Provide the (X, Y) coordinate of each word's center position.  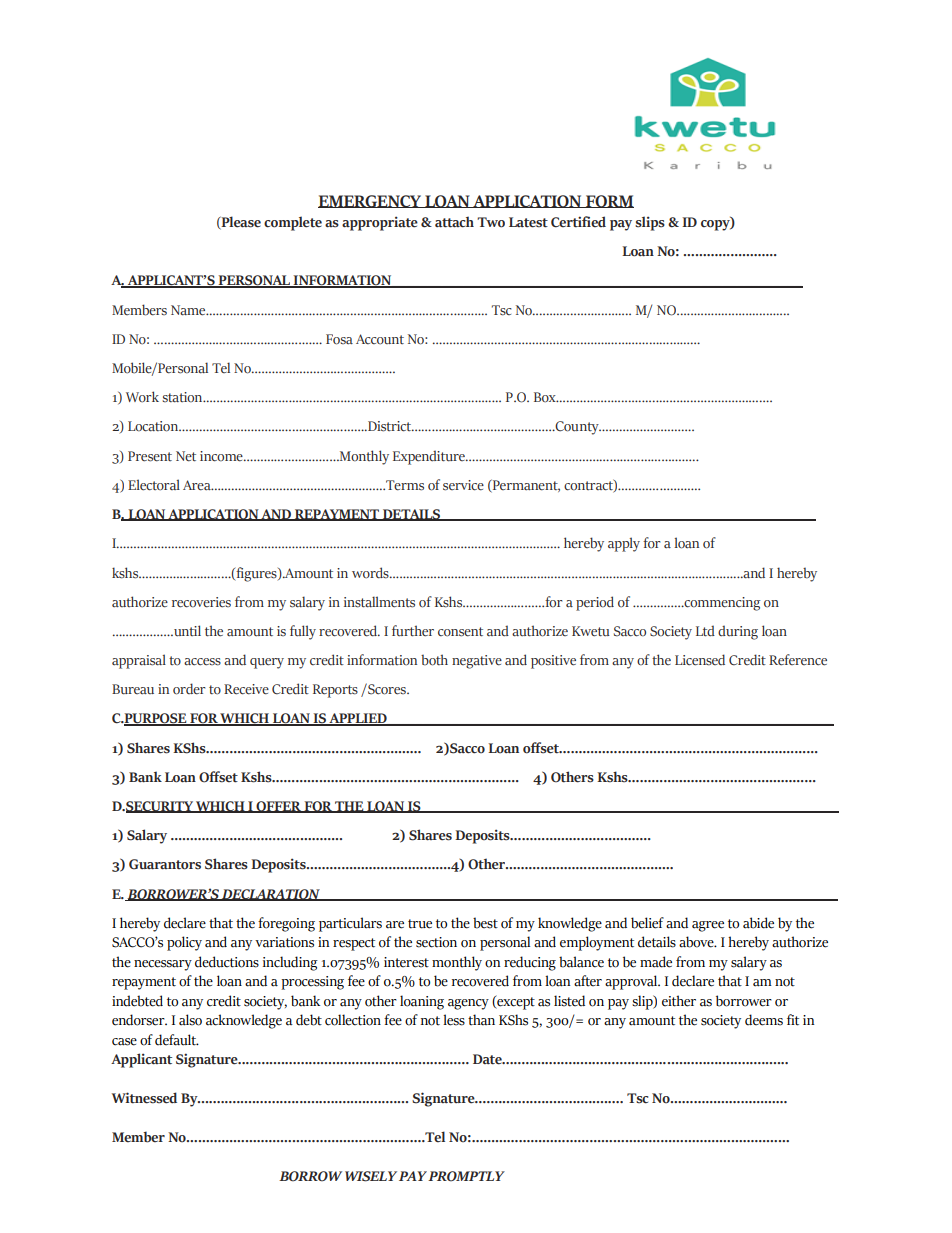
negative (477, 662)
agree (708, 926)
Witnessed (144, 1098)
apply (624, 544)
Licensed (700, 660)
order (189, 689)
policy (184, 943)
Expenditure (430, 457)
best (485, 923)
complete (293, 223)
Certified (578, 222)
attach (454, 222)
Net (186, 456)
